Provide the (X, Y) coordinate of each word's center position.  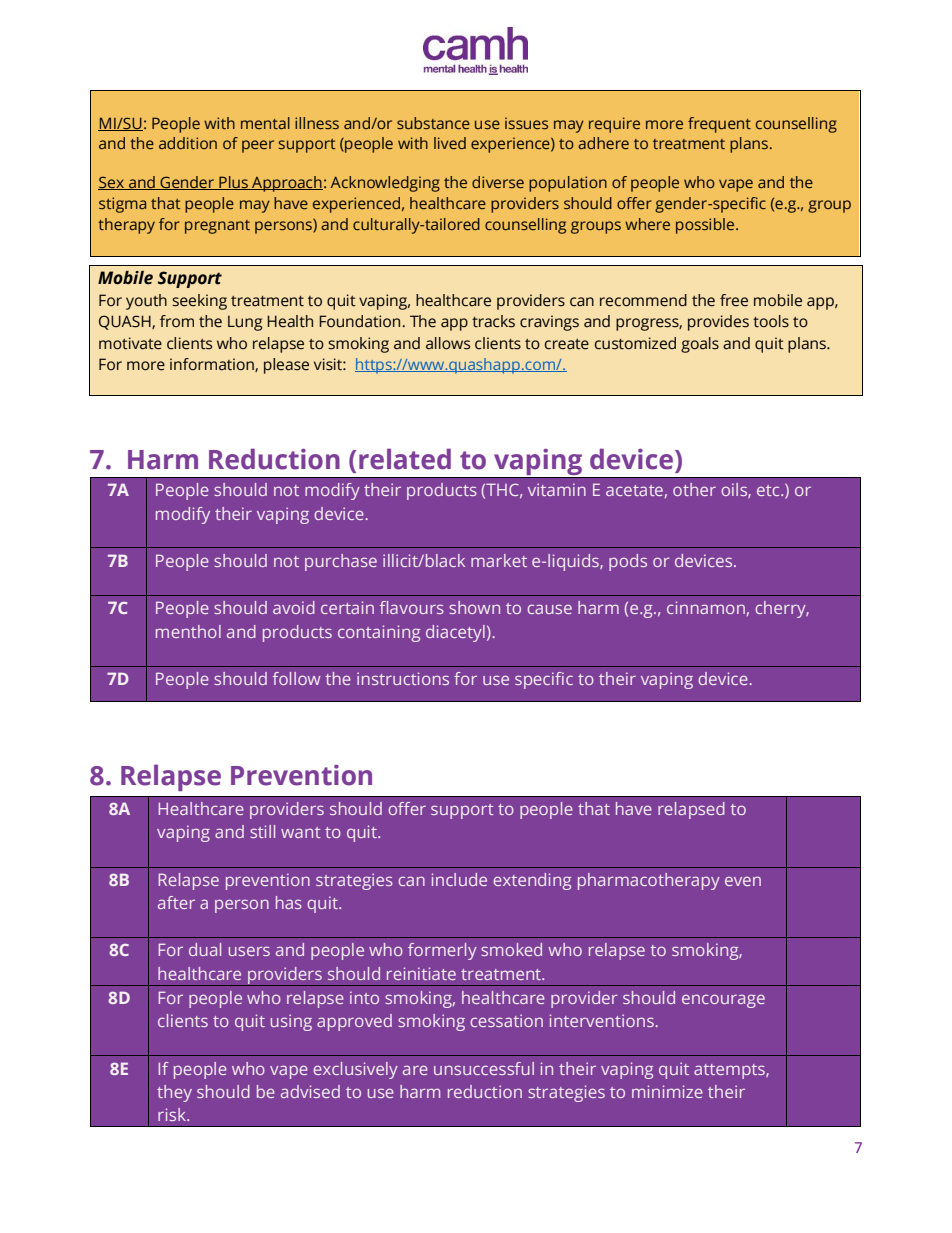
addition (188, 143)
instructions (403, 678)
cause (549, 609)
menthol (188, 631)
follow (297, 678)
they (174, 1093)
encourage (723, 1001)
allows (448, 343)
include (459, 879)
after (176, 902)
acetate (634, 490)
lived (450, 143)
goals (700, 345)
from (177, 321)
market (499, 560)
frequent (719, 125)
